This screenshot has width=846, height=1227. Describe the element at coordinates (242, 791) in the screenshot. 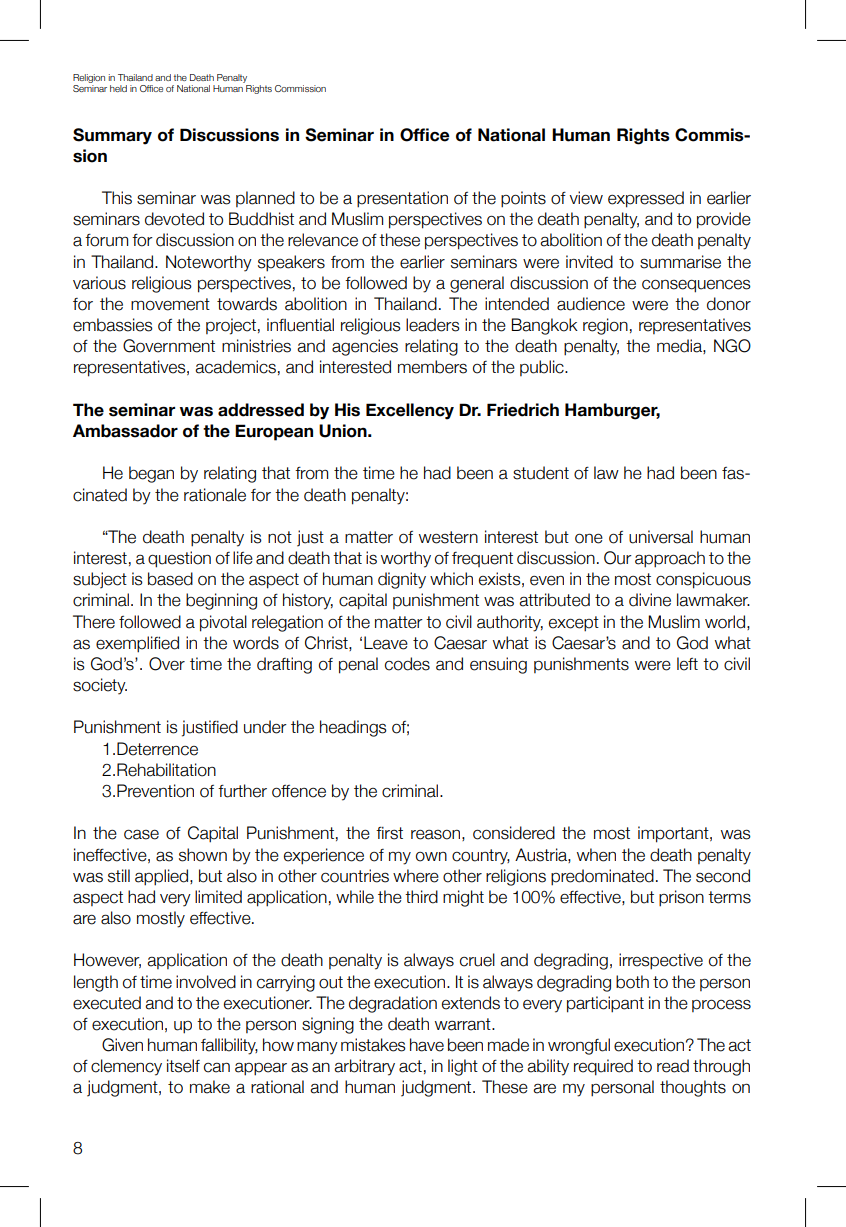

I see `further` at that location.
